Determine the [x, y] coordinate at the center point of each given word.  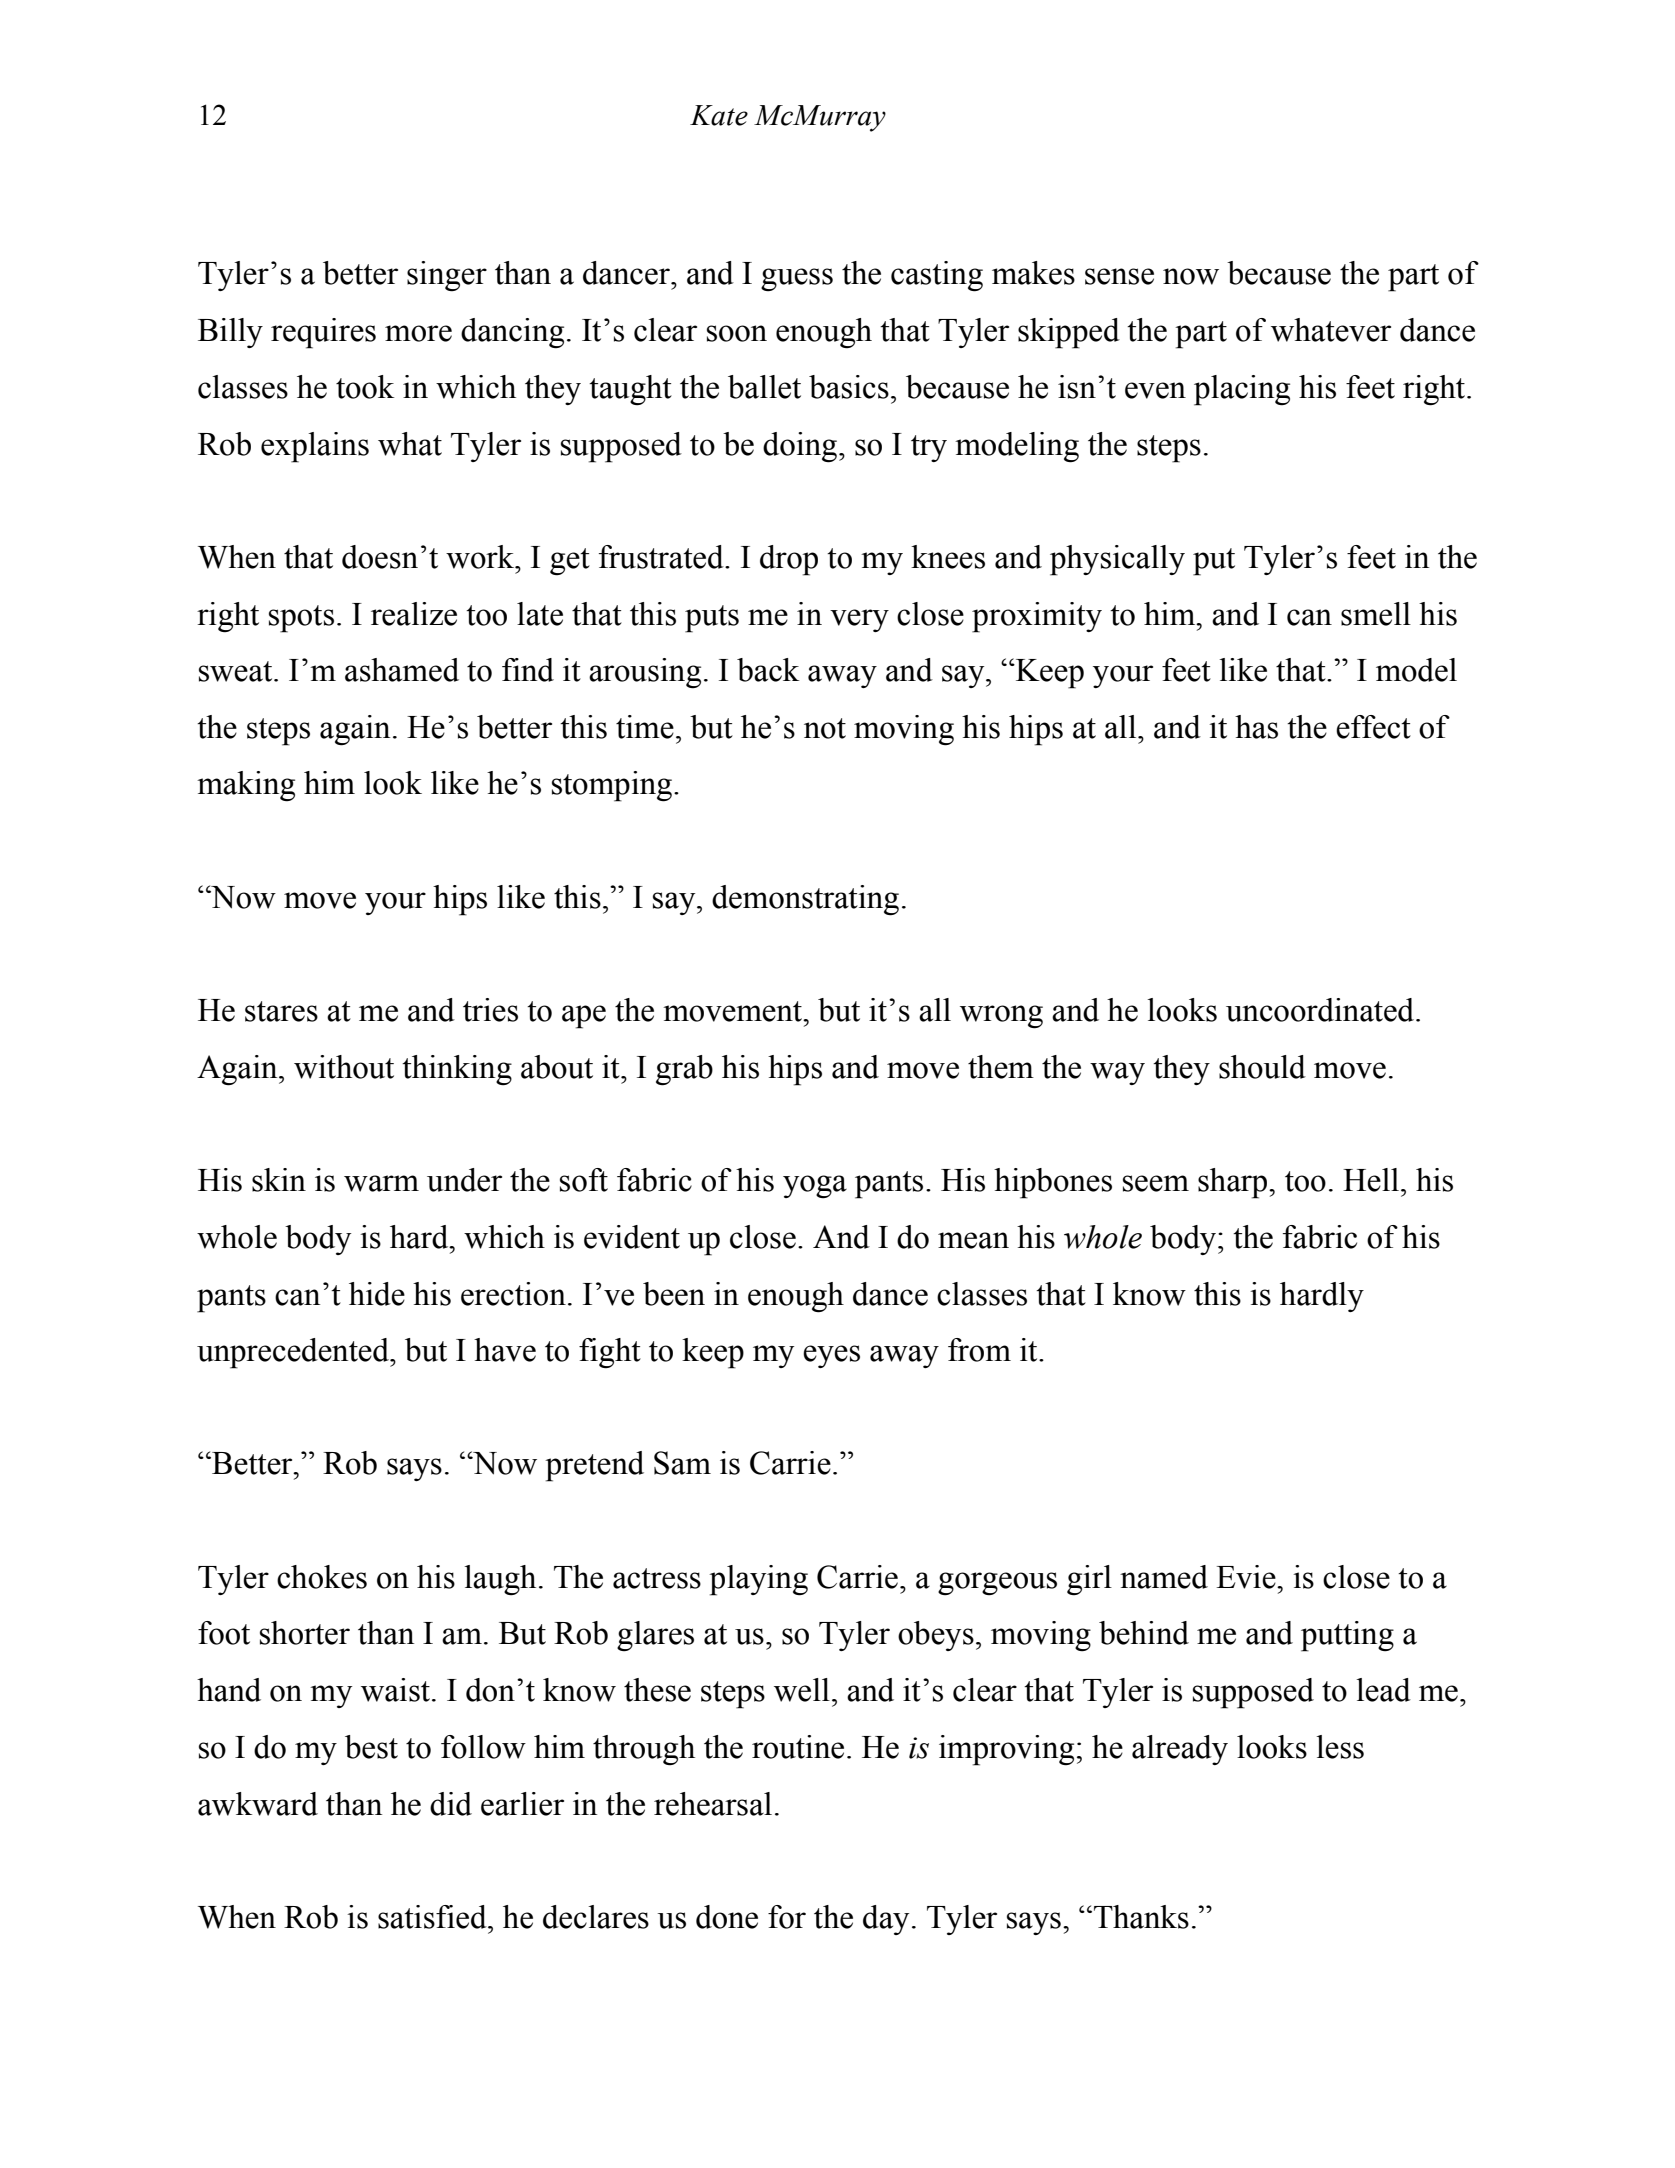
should [1262, 1067]
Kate [719, 115]
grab [684, 1070]
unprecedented [294, 1353]
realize [414, 614]
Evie [1247, 1577]
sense [1119, 276]
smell [1376, 614]
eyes [831, 1356]
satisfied [433, 1917]
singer [447, 276]
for [787, 1917]
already [1180, 1750]
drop [789, 560]
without [344, 1067]
